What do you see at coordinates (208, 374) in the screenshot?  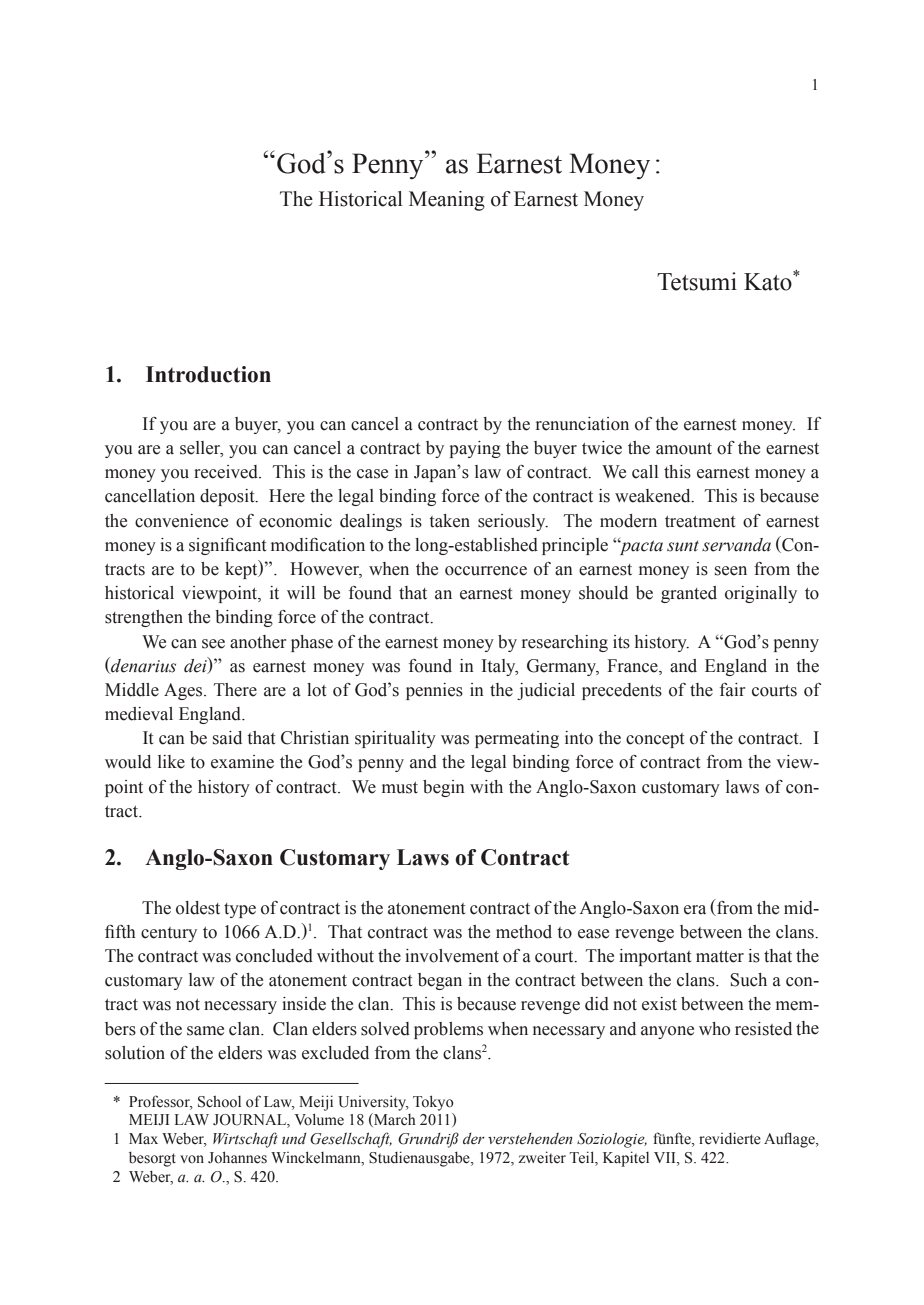 I see `Introduction` at bounding box center [208, 374].
